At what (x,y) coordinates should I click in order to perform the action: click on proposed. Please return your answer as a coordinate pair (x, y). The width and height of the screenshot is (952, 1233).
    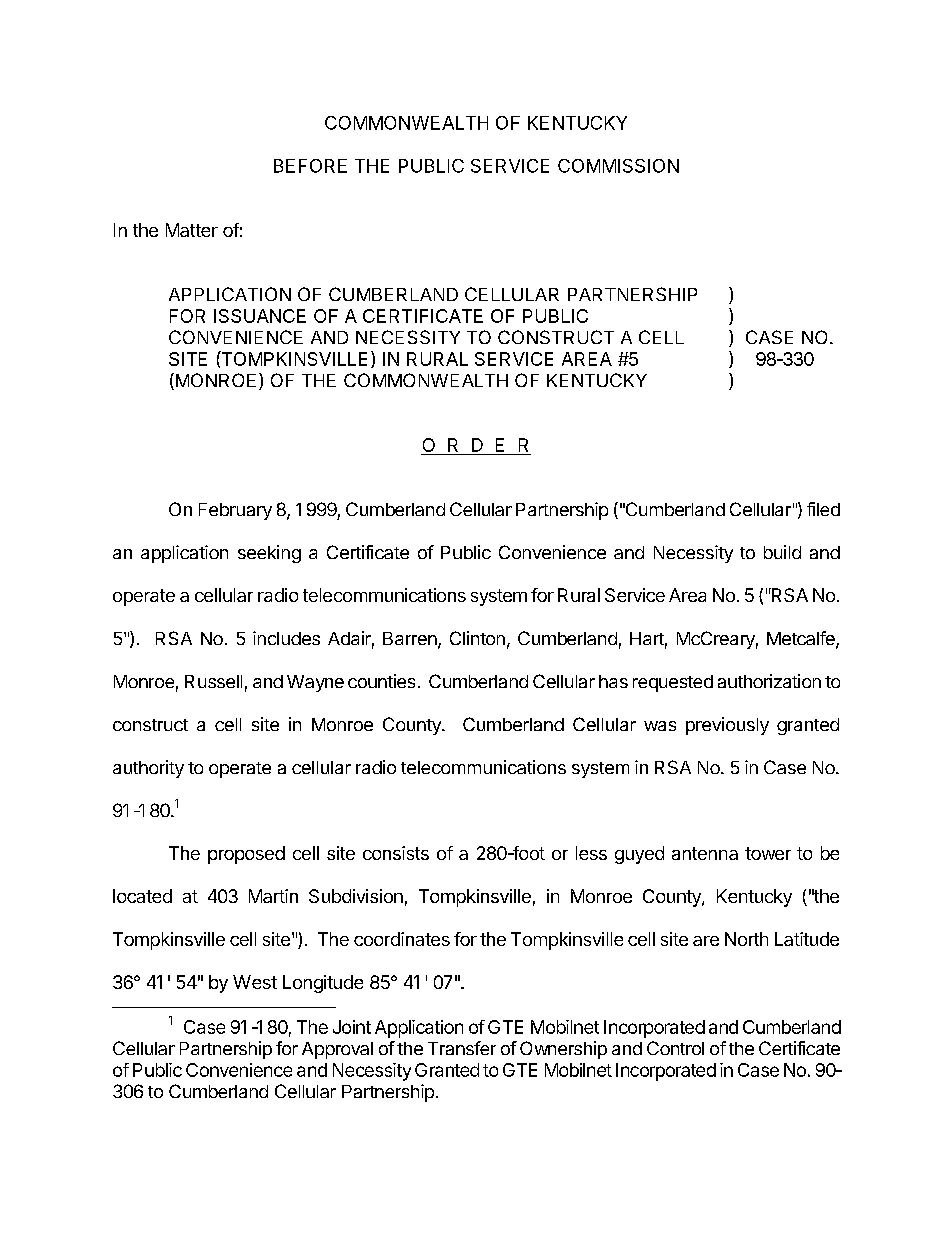
    Looking at the image, I should click on (246, 855).
